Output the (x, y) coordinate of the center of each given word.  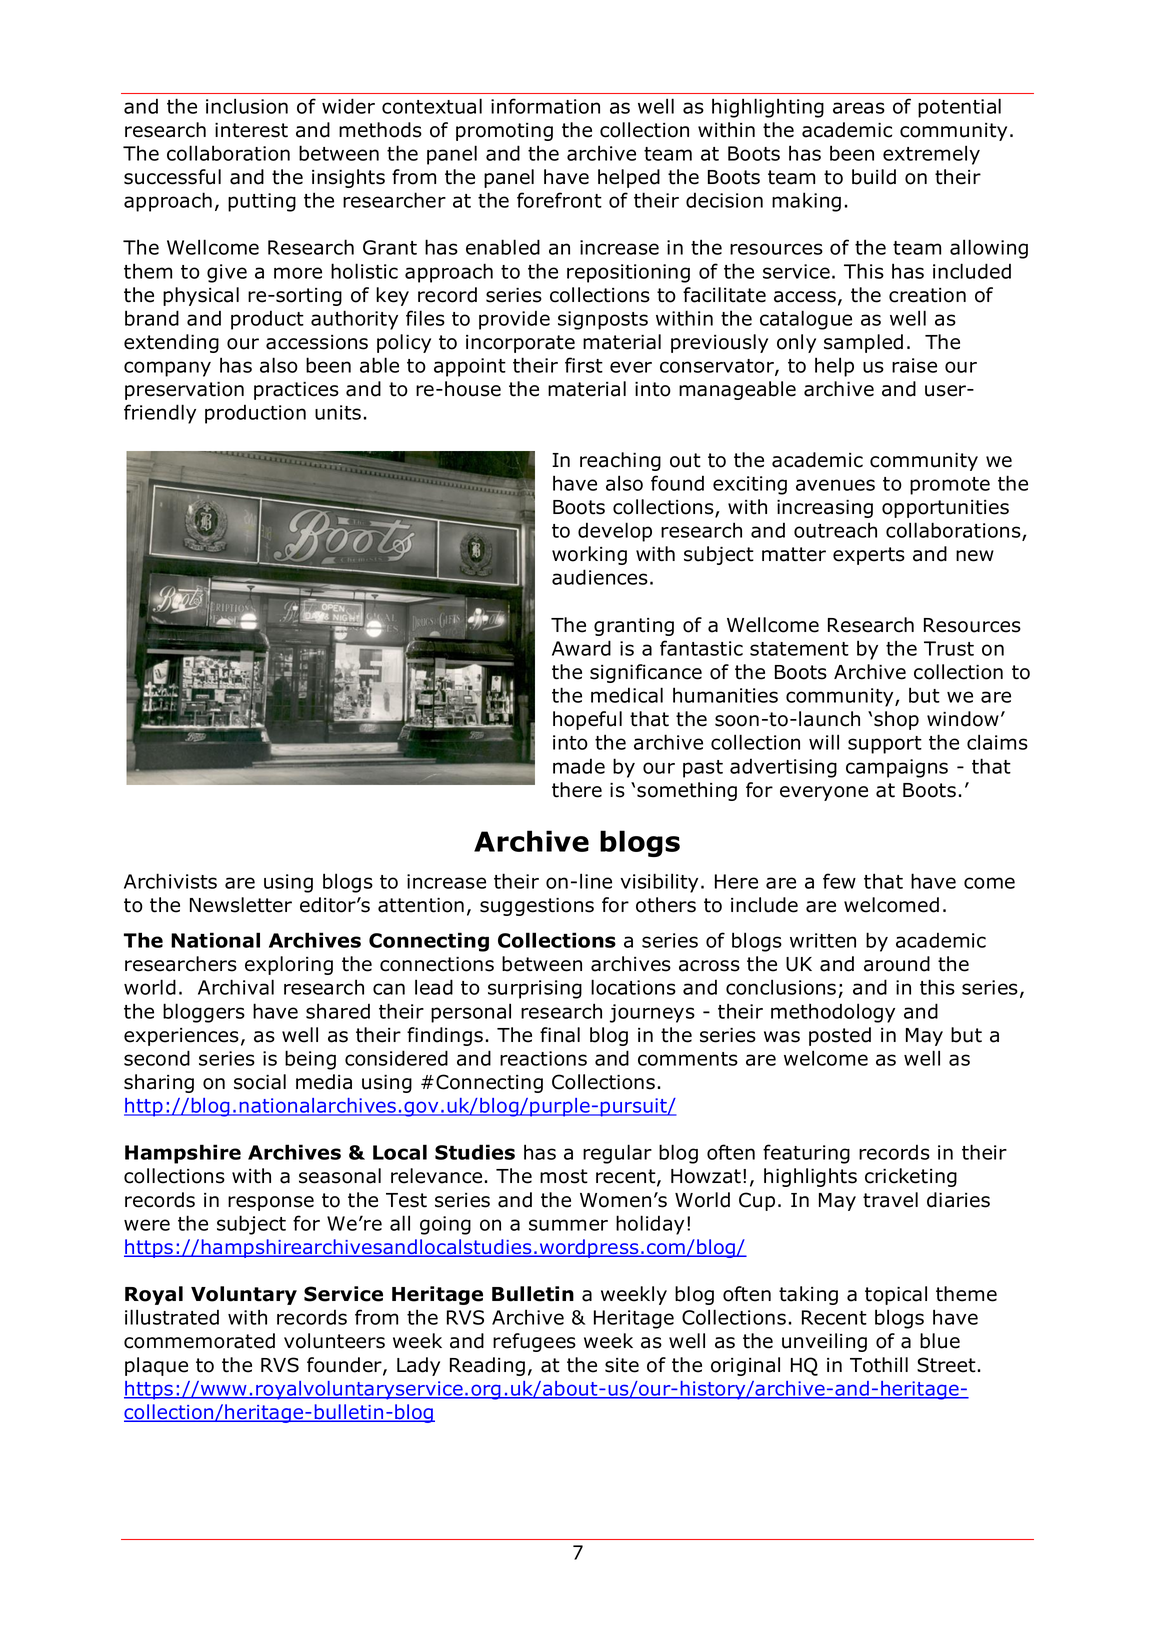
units (338, 412)
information (545, 106)
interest (251, 130)
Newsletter (241, 905)
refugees (534, 1342)
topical (896, 1295)
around (897, 964)
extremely (931, 155)
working (589, 555)
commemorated (199, 1341)
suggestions (537, 907)
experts (869, 556)
